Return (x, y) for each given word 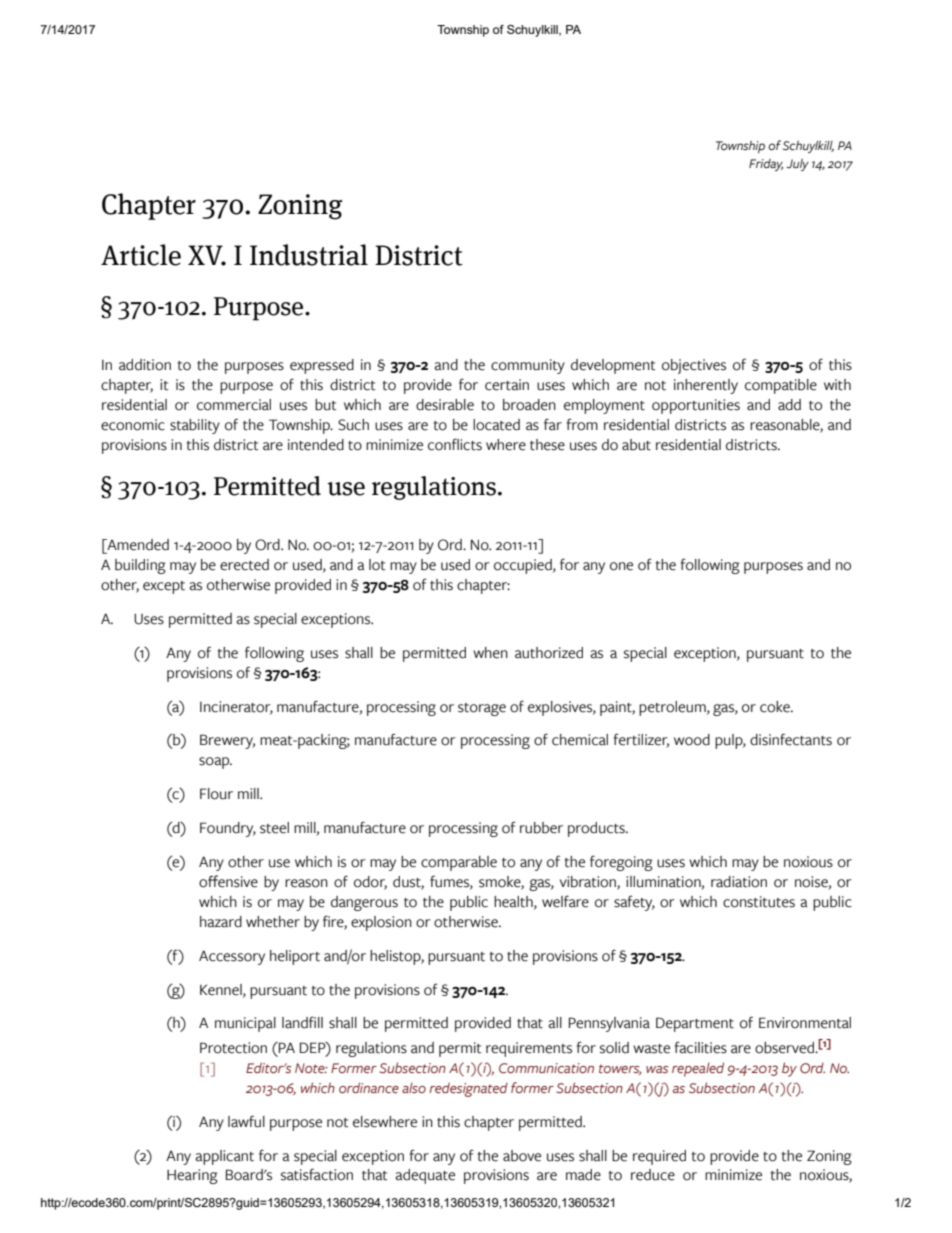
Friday (766, 165)
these (547, 445)
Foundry (228, 829)
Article (141, 255)
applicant (224, 1157)
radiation (739, 882)
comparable (459, 863)
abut (636, 445)
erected (244, 565)
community (528, 366)
